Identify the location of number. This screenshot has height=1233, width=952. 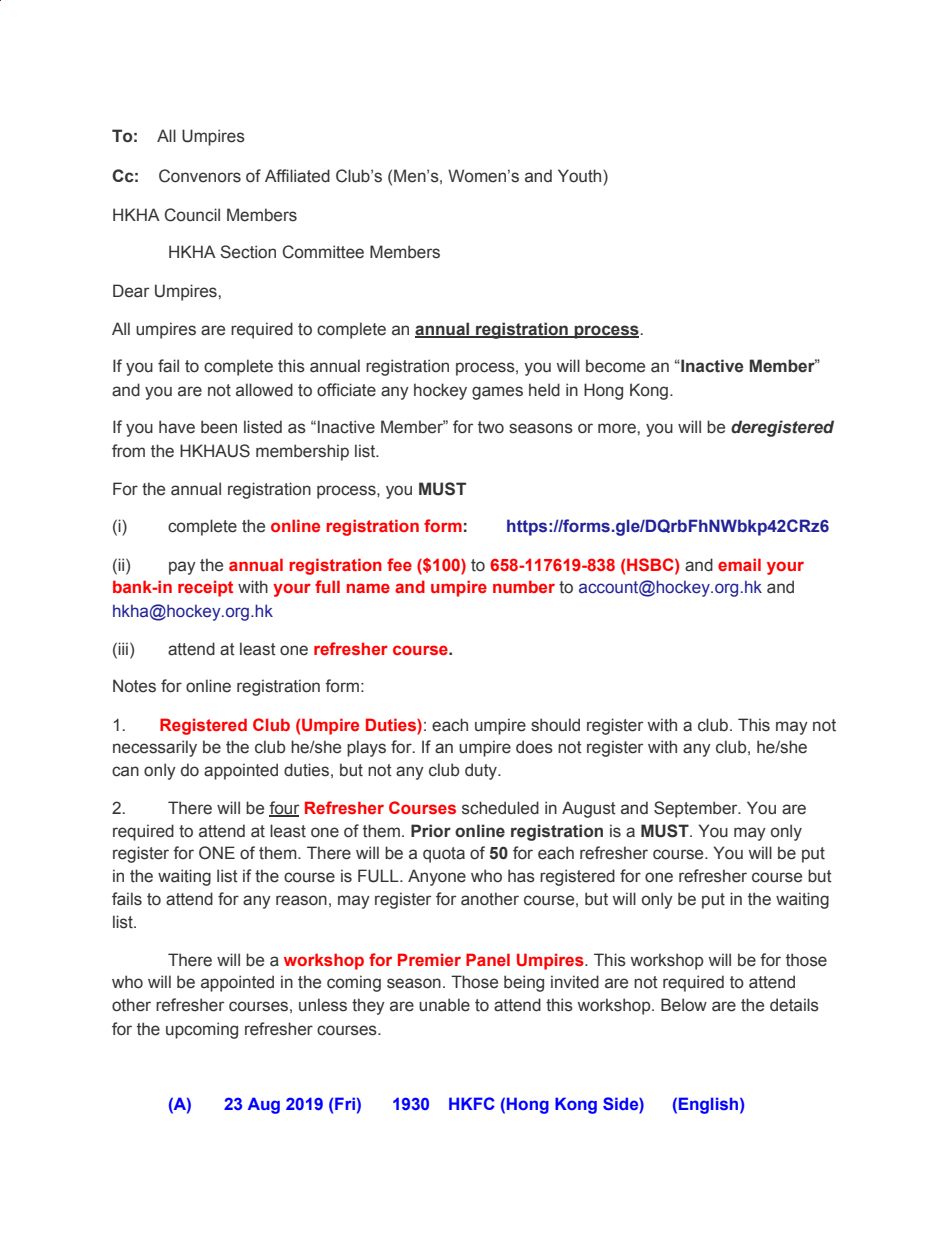
(524, 586).
